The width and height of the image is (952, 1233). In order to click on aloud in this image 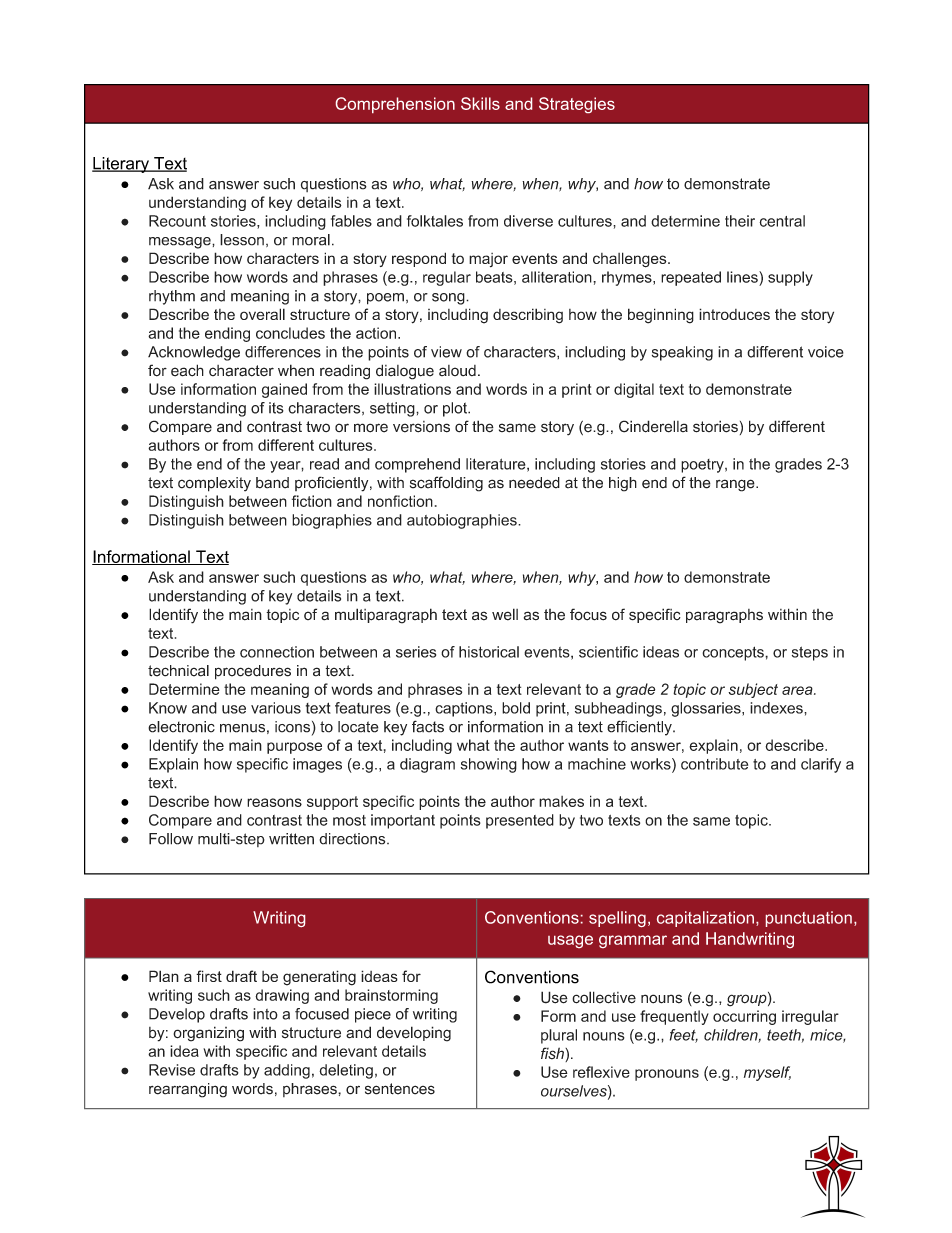, I will do `click(457, 370)`.
